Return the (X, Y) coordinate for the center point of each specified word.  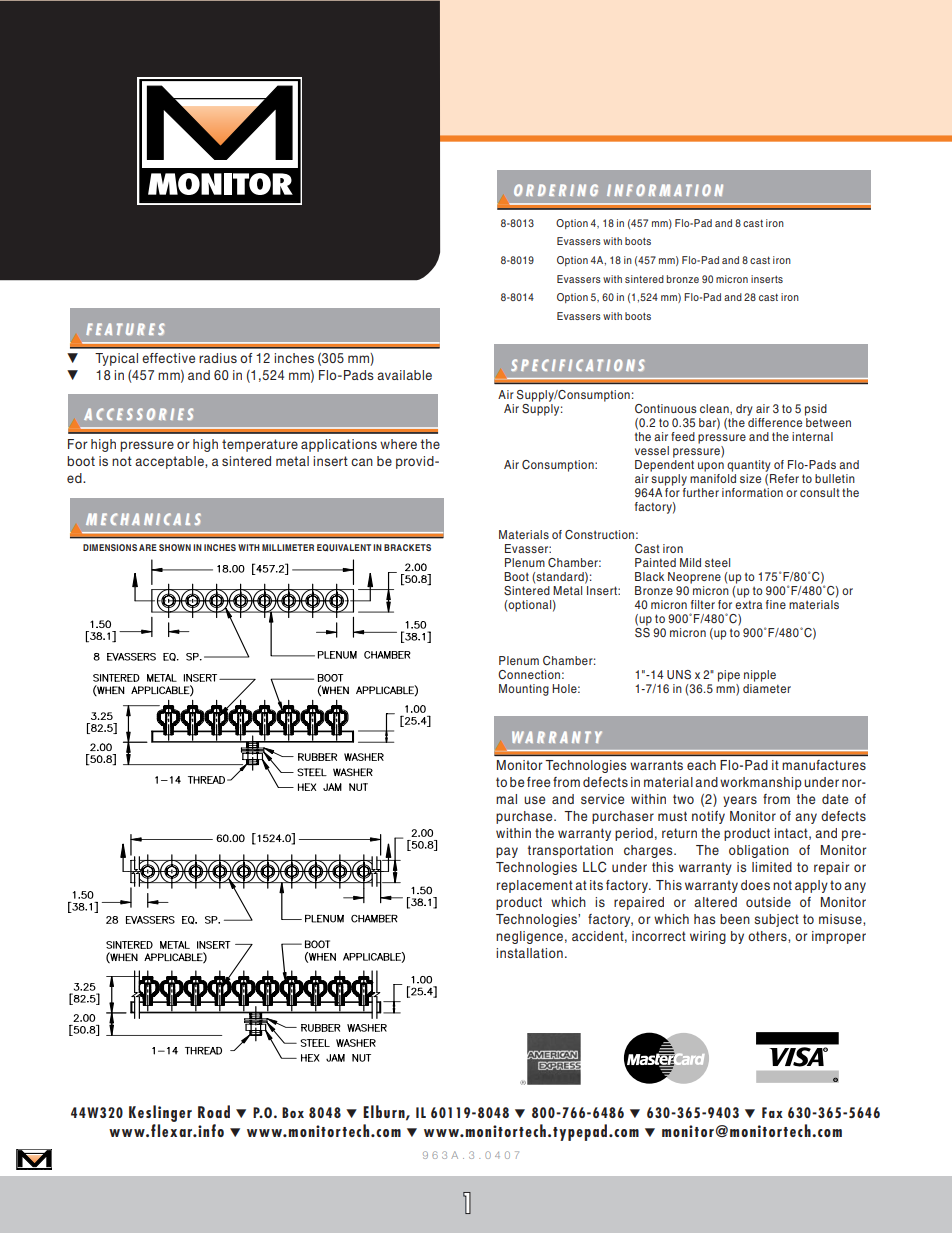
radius (218, 358)
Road (214, 1111)
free (538, 782)
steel (717, 562)
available (404, 375)
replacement (535, 886)
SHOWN (175, 547)
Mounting (524, 690)
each (701, 765)
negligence (529, 937)
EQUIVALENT (344, 547)
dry (744, 410)
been (735, 919)
